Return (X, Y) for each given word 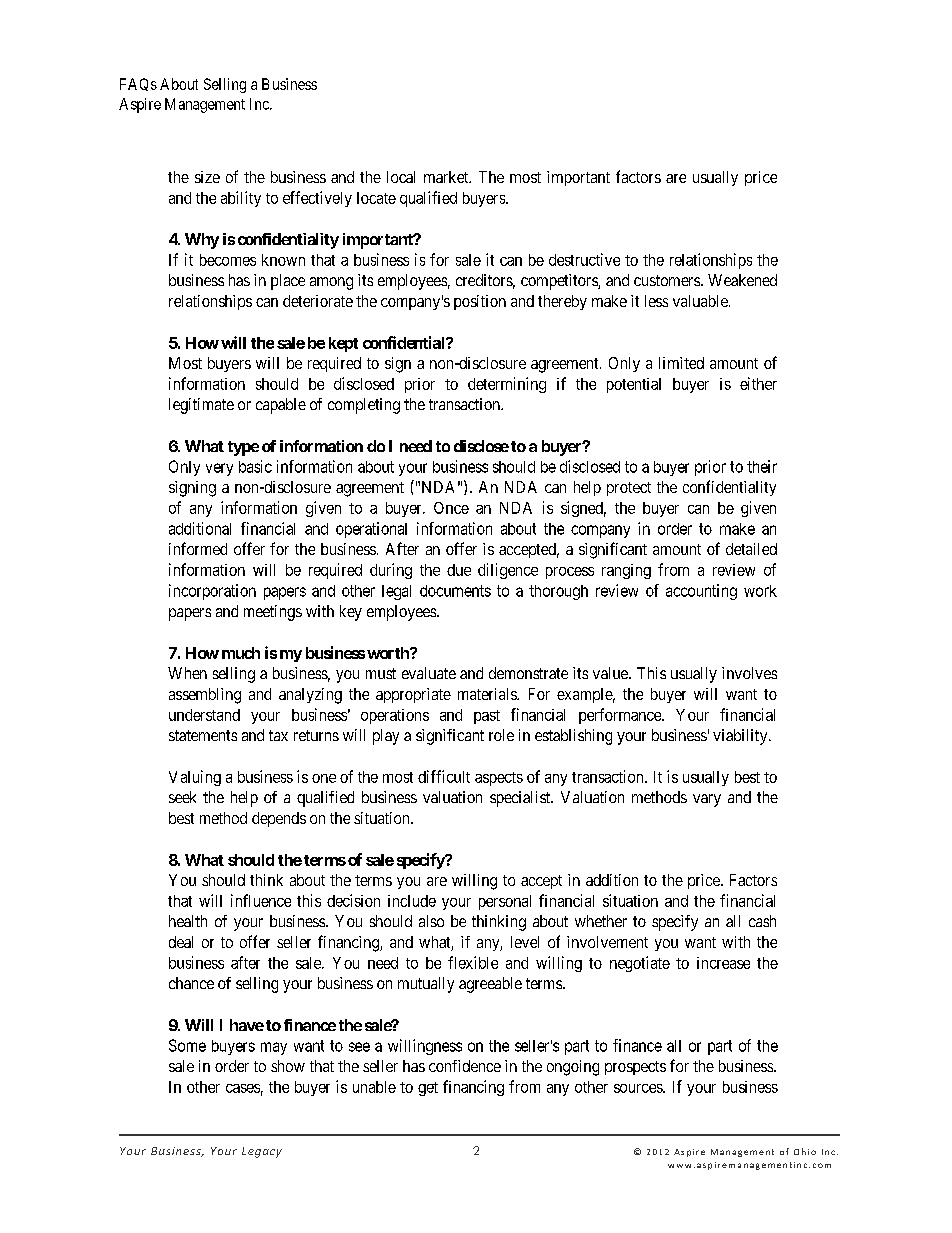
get (428, 1089)
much (241, 653)
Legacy (262, 1152)
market (447, 177)
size (207, 177)
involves (749, 673)
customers (668, 280)
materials (488, 694)
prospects (635, 1068)
